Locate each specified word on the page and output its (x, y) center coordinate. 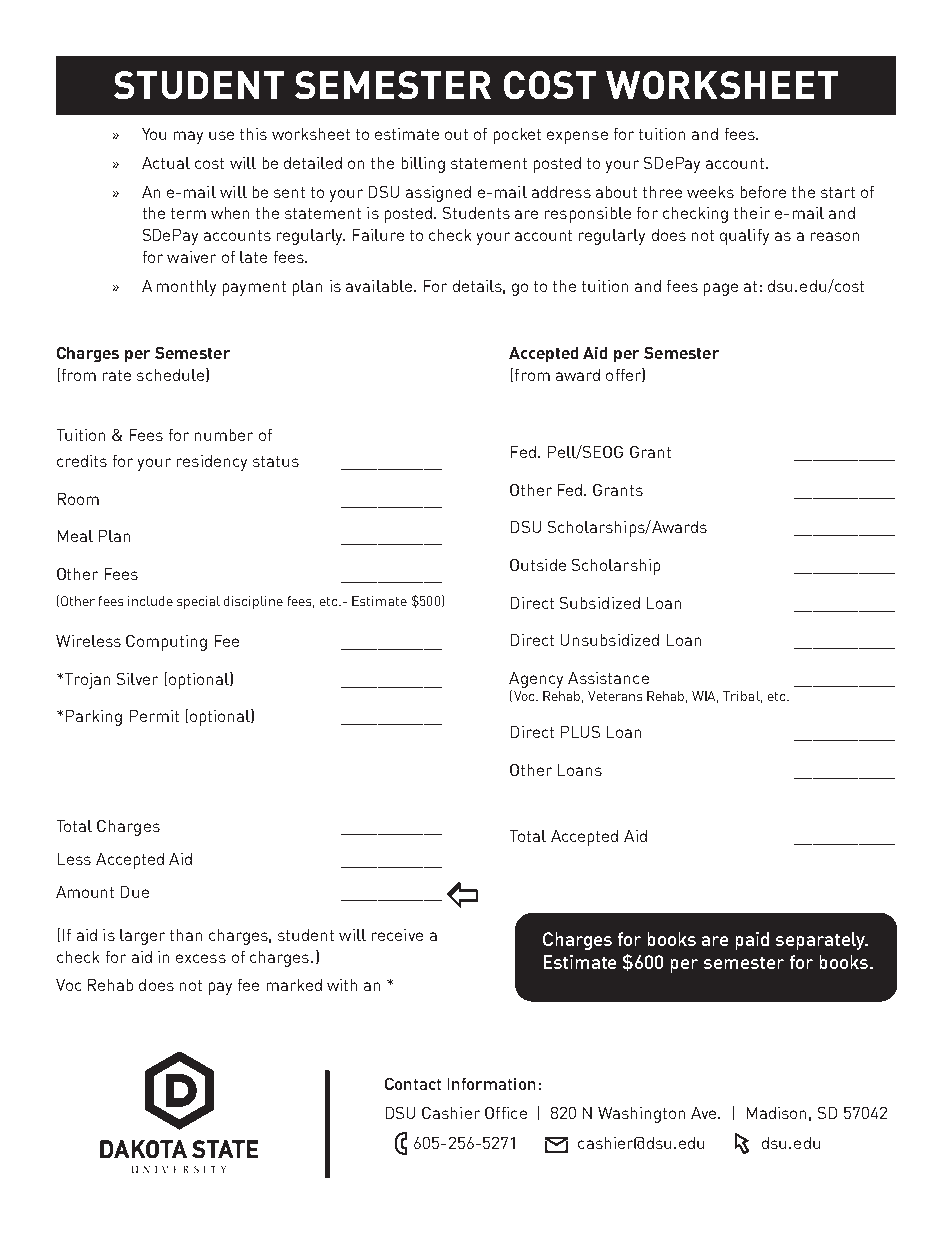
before (763, 192)
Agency (536, 680)
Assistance (608, 678)
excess (201, 958)
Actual (166, 163)
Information (491, 1084)
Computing (166, 643)
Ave (705, 1113)
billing (423, 165)
